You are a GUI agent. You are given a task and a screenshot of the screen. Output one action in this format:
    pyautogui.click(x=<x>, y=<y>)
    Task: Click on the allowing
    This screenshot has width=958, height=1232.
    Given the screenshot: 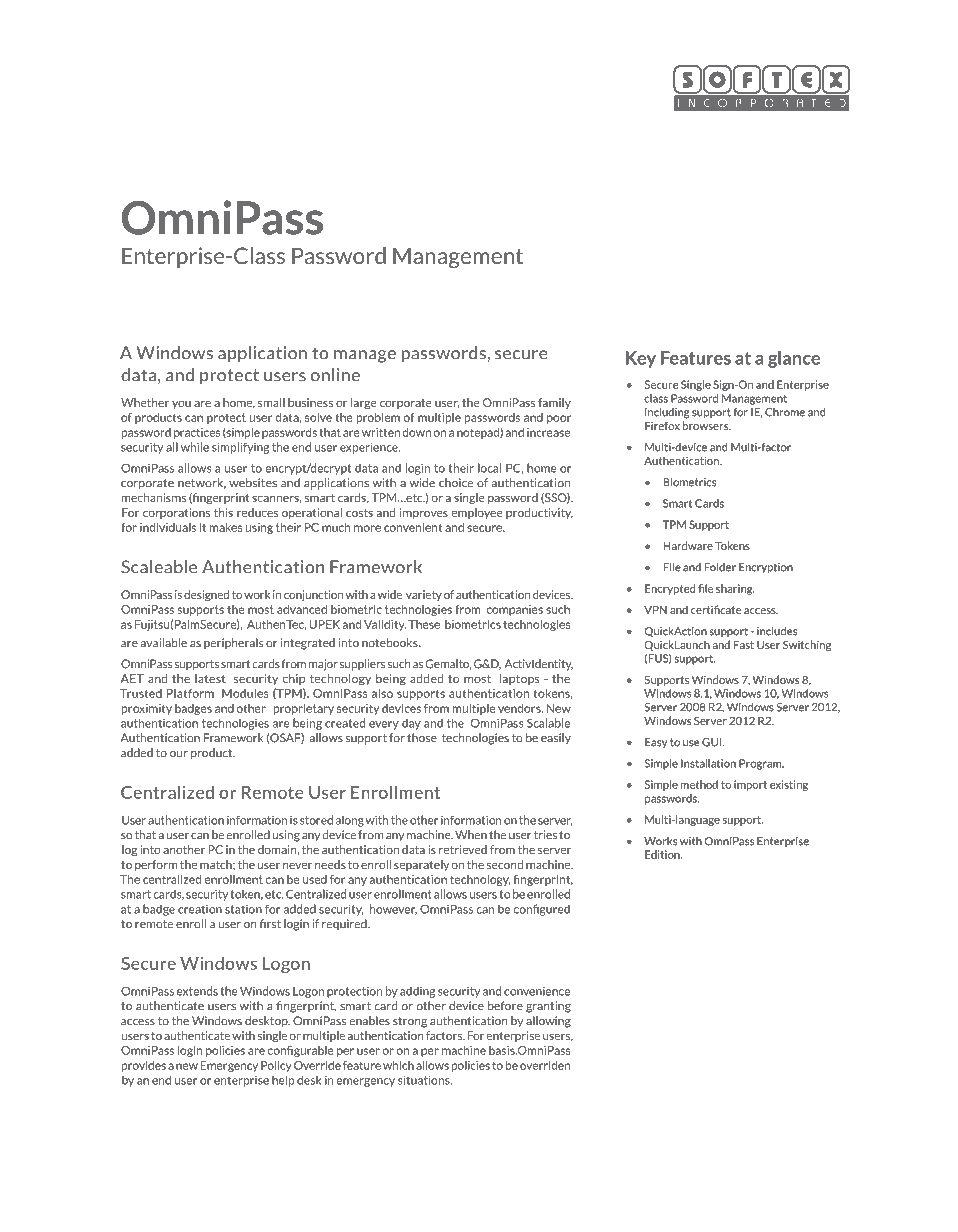 What is the action you would take?
    pyautogui.click(x=548, y=1022)
